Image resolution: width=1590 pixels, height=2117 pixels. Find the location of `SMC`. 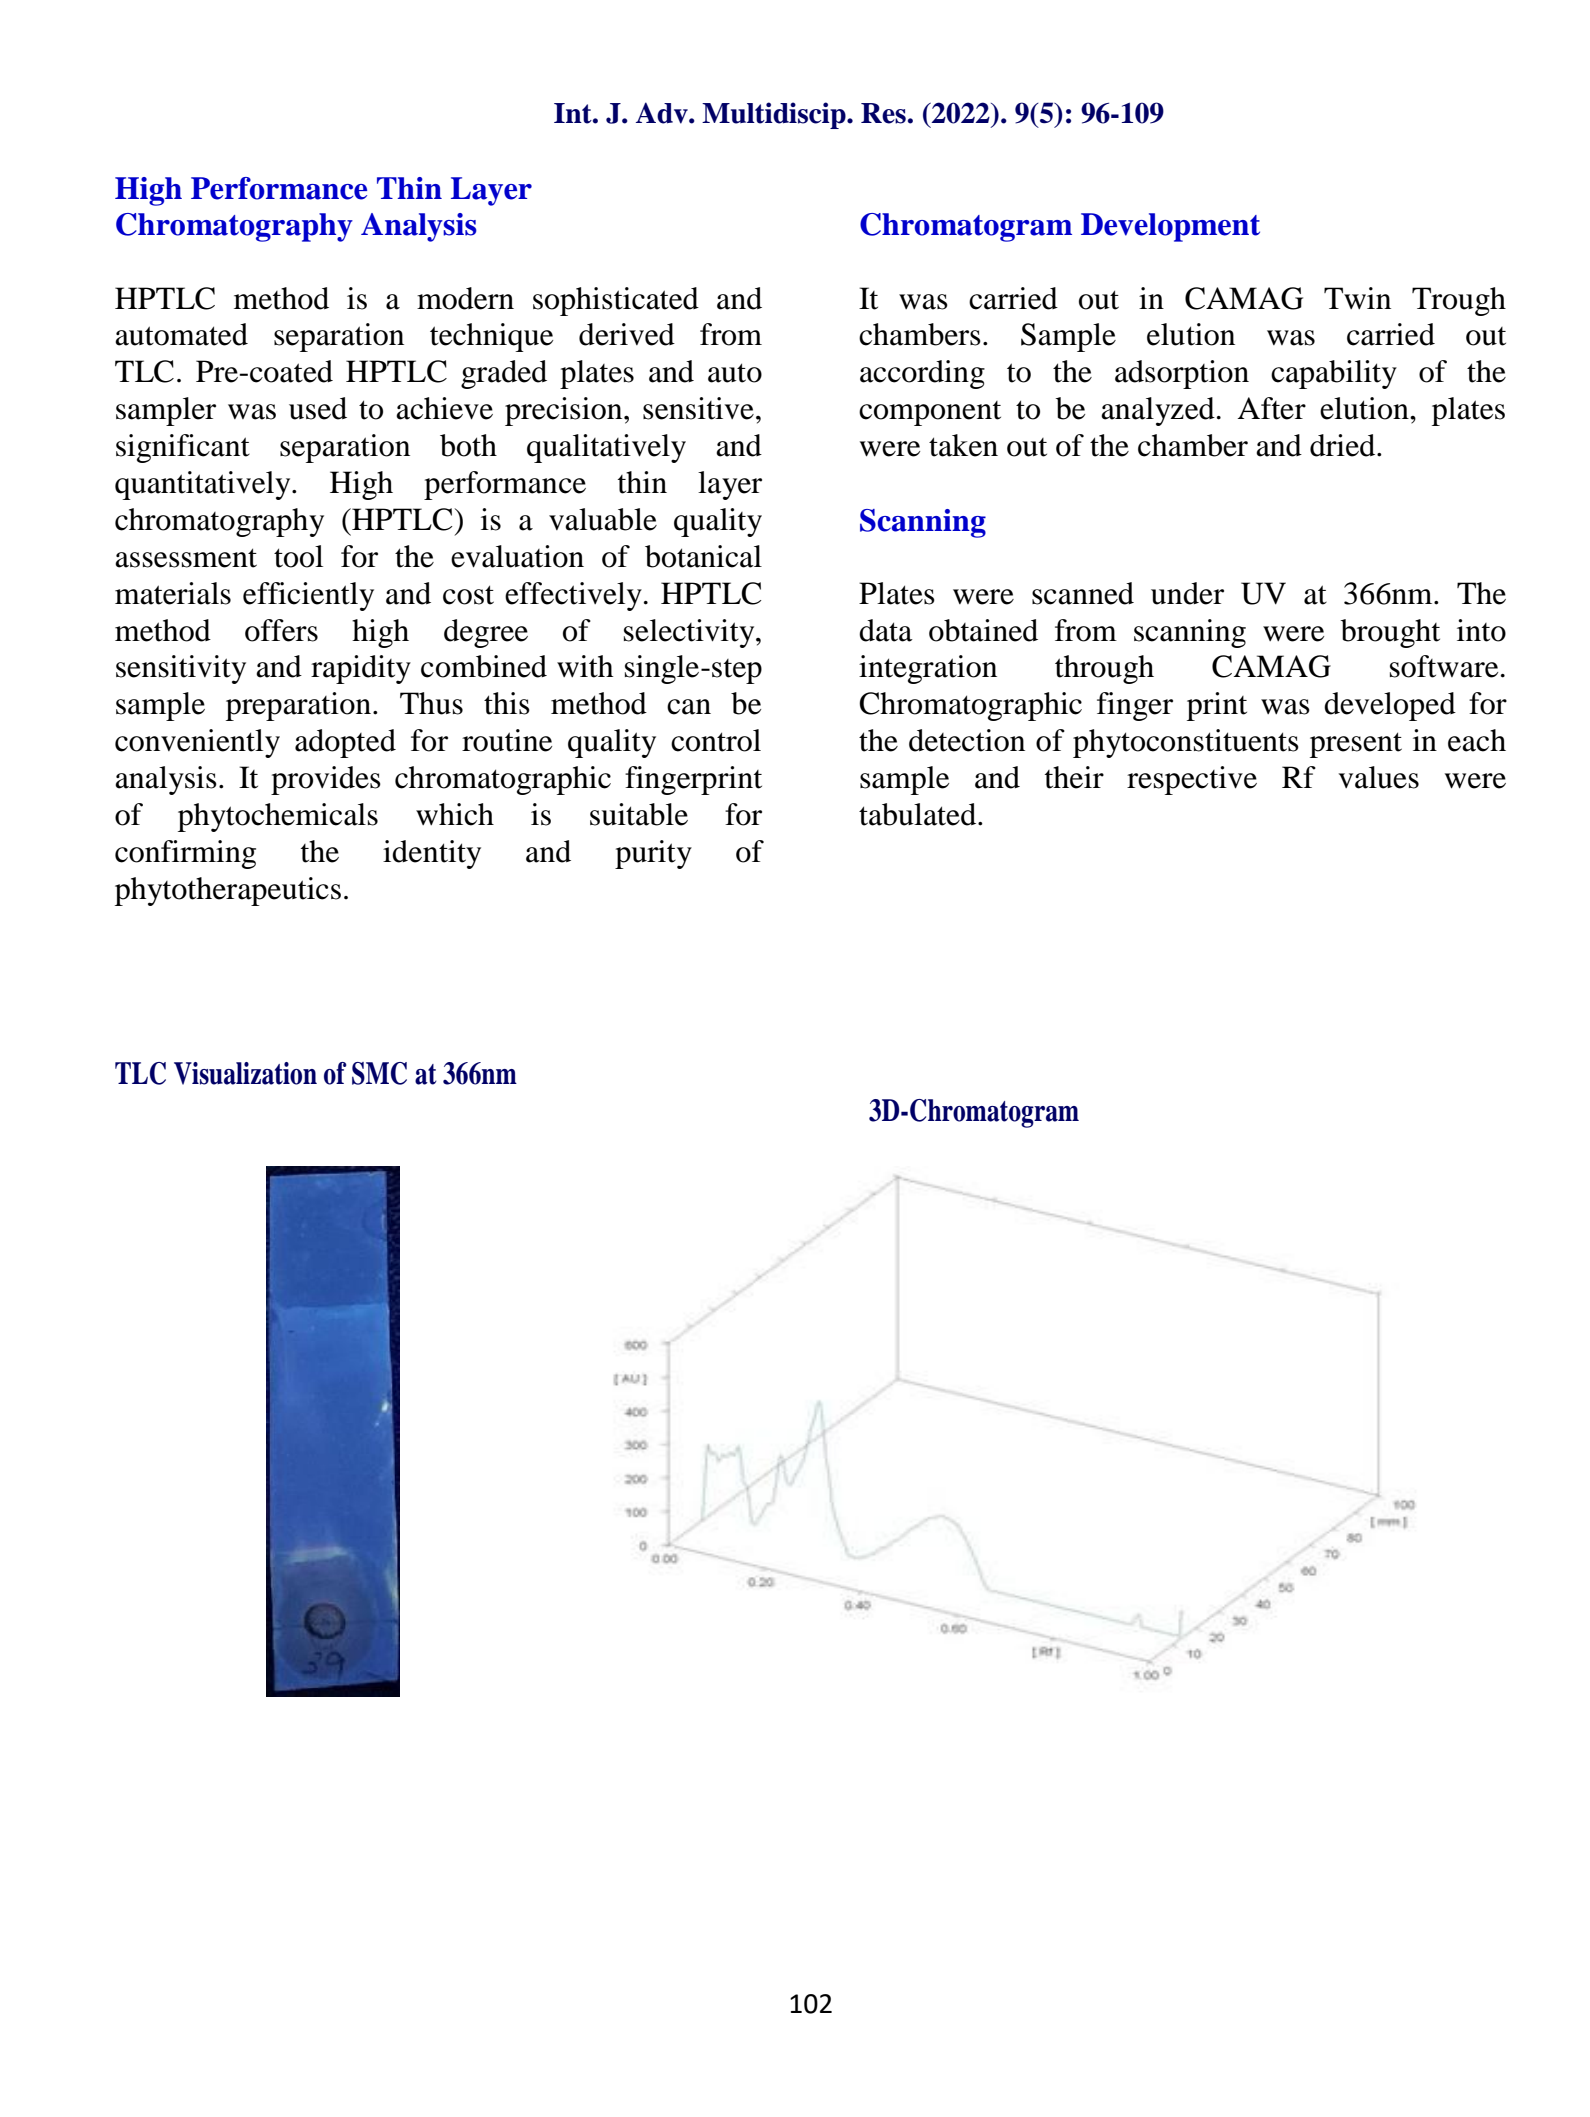

SMC is located at coordinates (379, 1073).
